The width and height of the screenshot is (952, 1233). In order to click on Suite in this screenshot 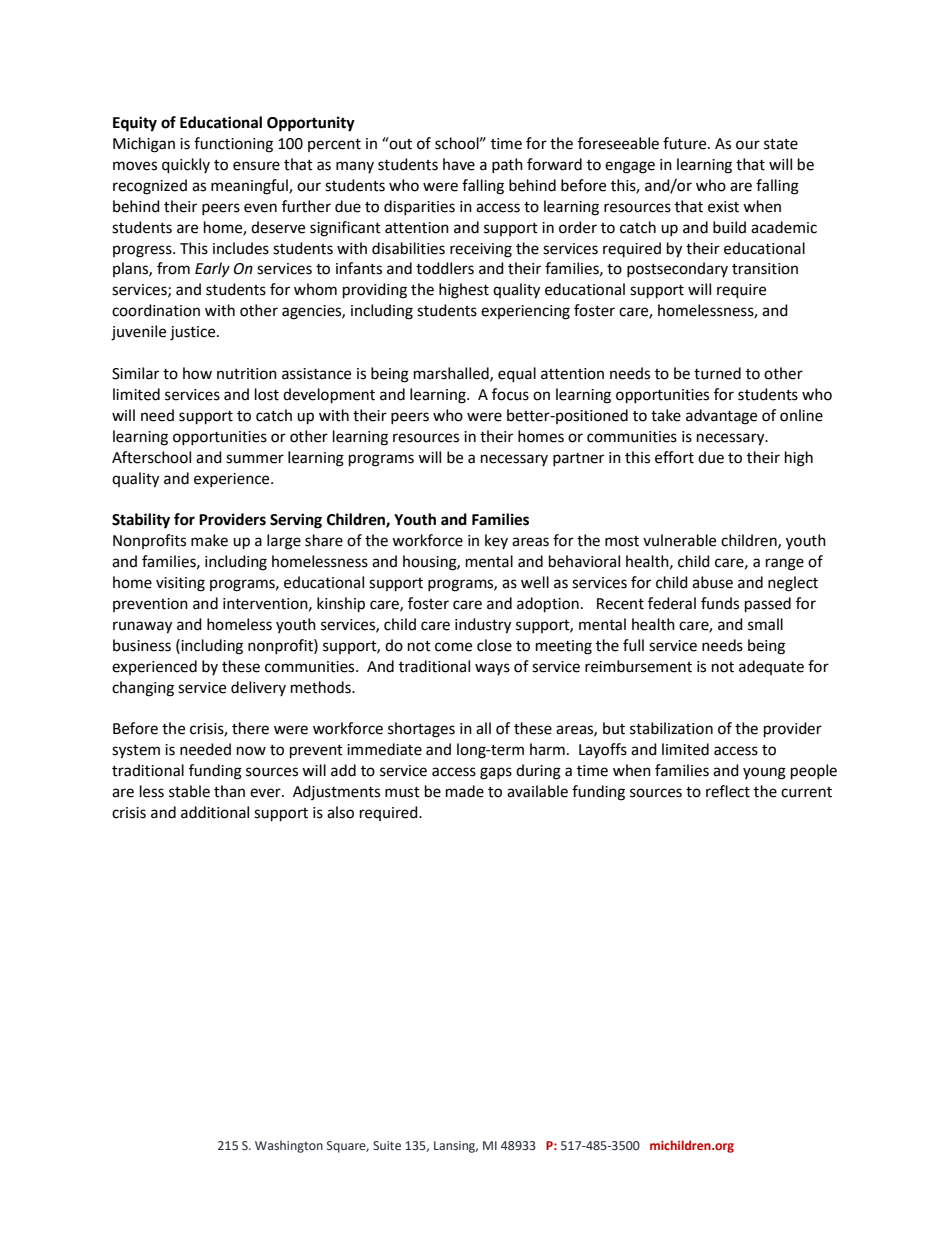, I will do `click(387, 1145)`.
